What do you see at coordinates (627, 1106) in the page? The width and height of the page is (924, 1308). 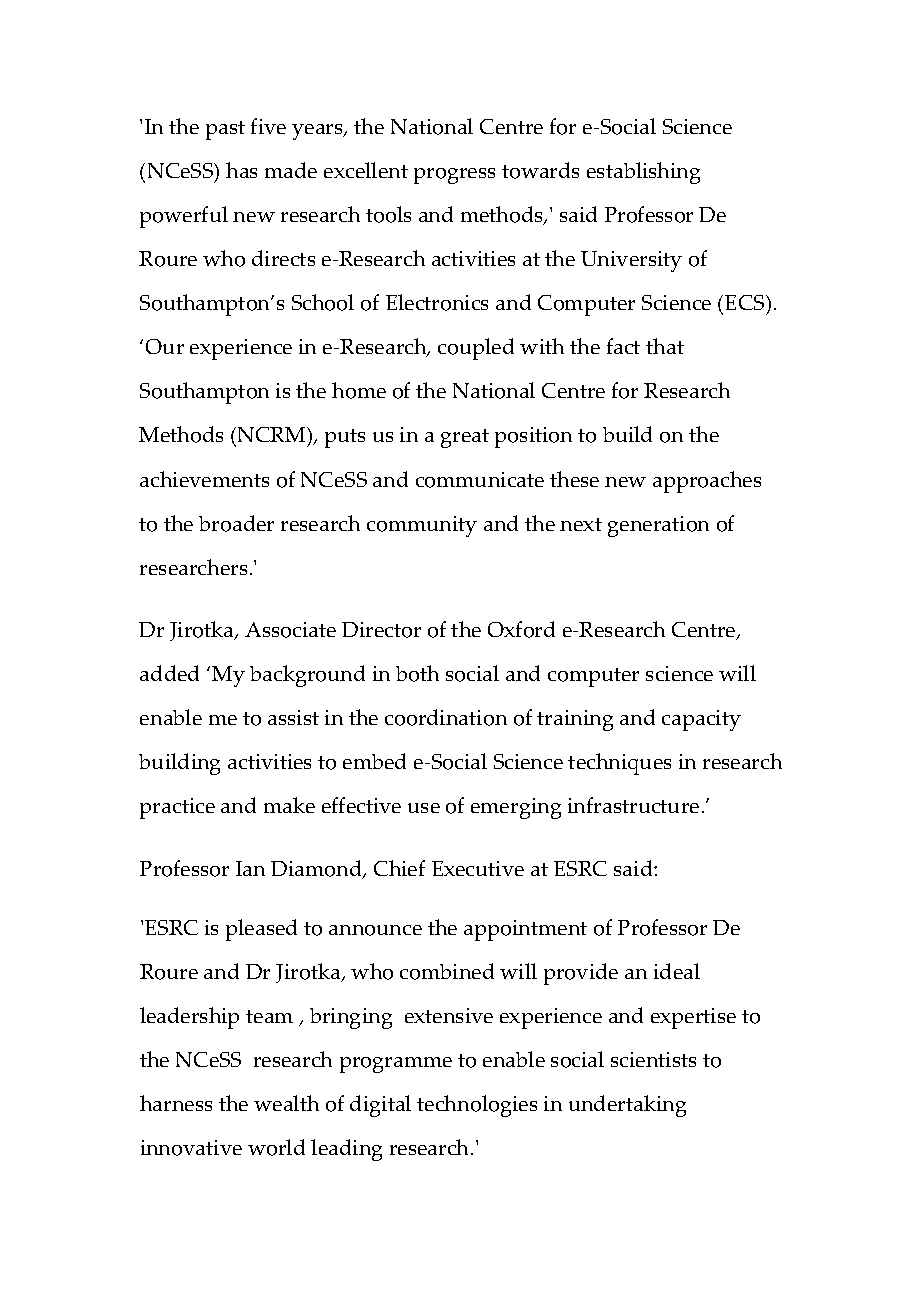 I see `undertaking` at bounding box center [627, 1106].
